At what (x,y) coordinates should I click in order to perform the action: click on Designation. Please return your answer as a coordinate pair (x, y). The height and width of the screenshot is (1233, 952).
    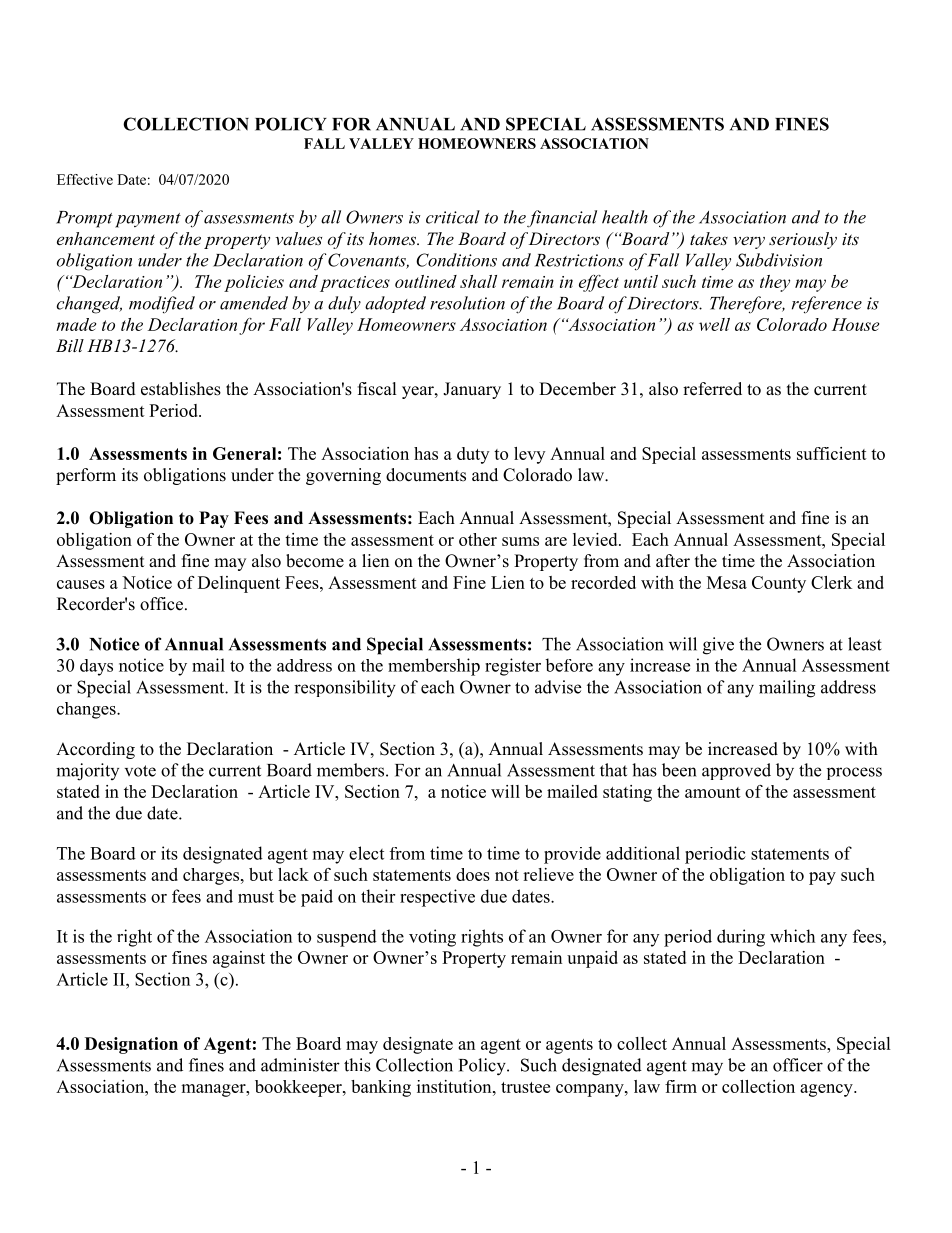
    Looking at the image, I should click on (131, 1045).
